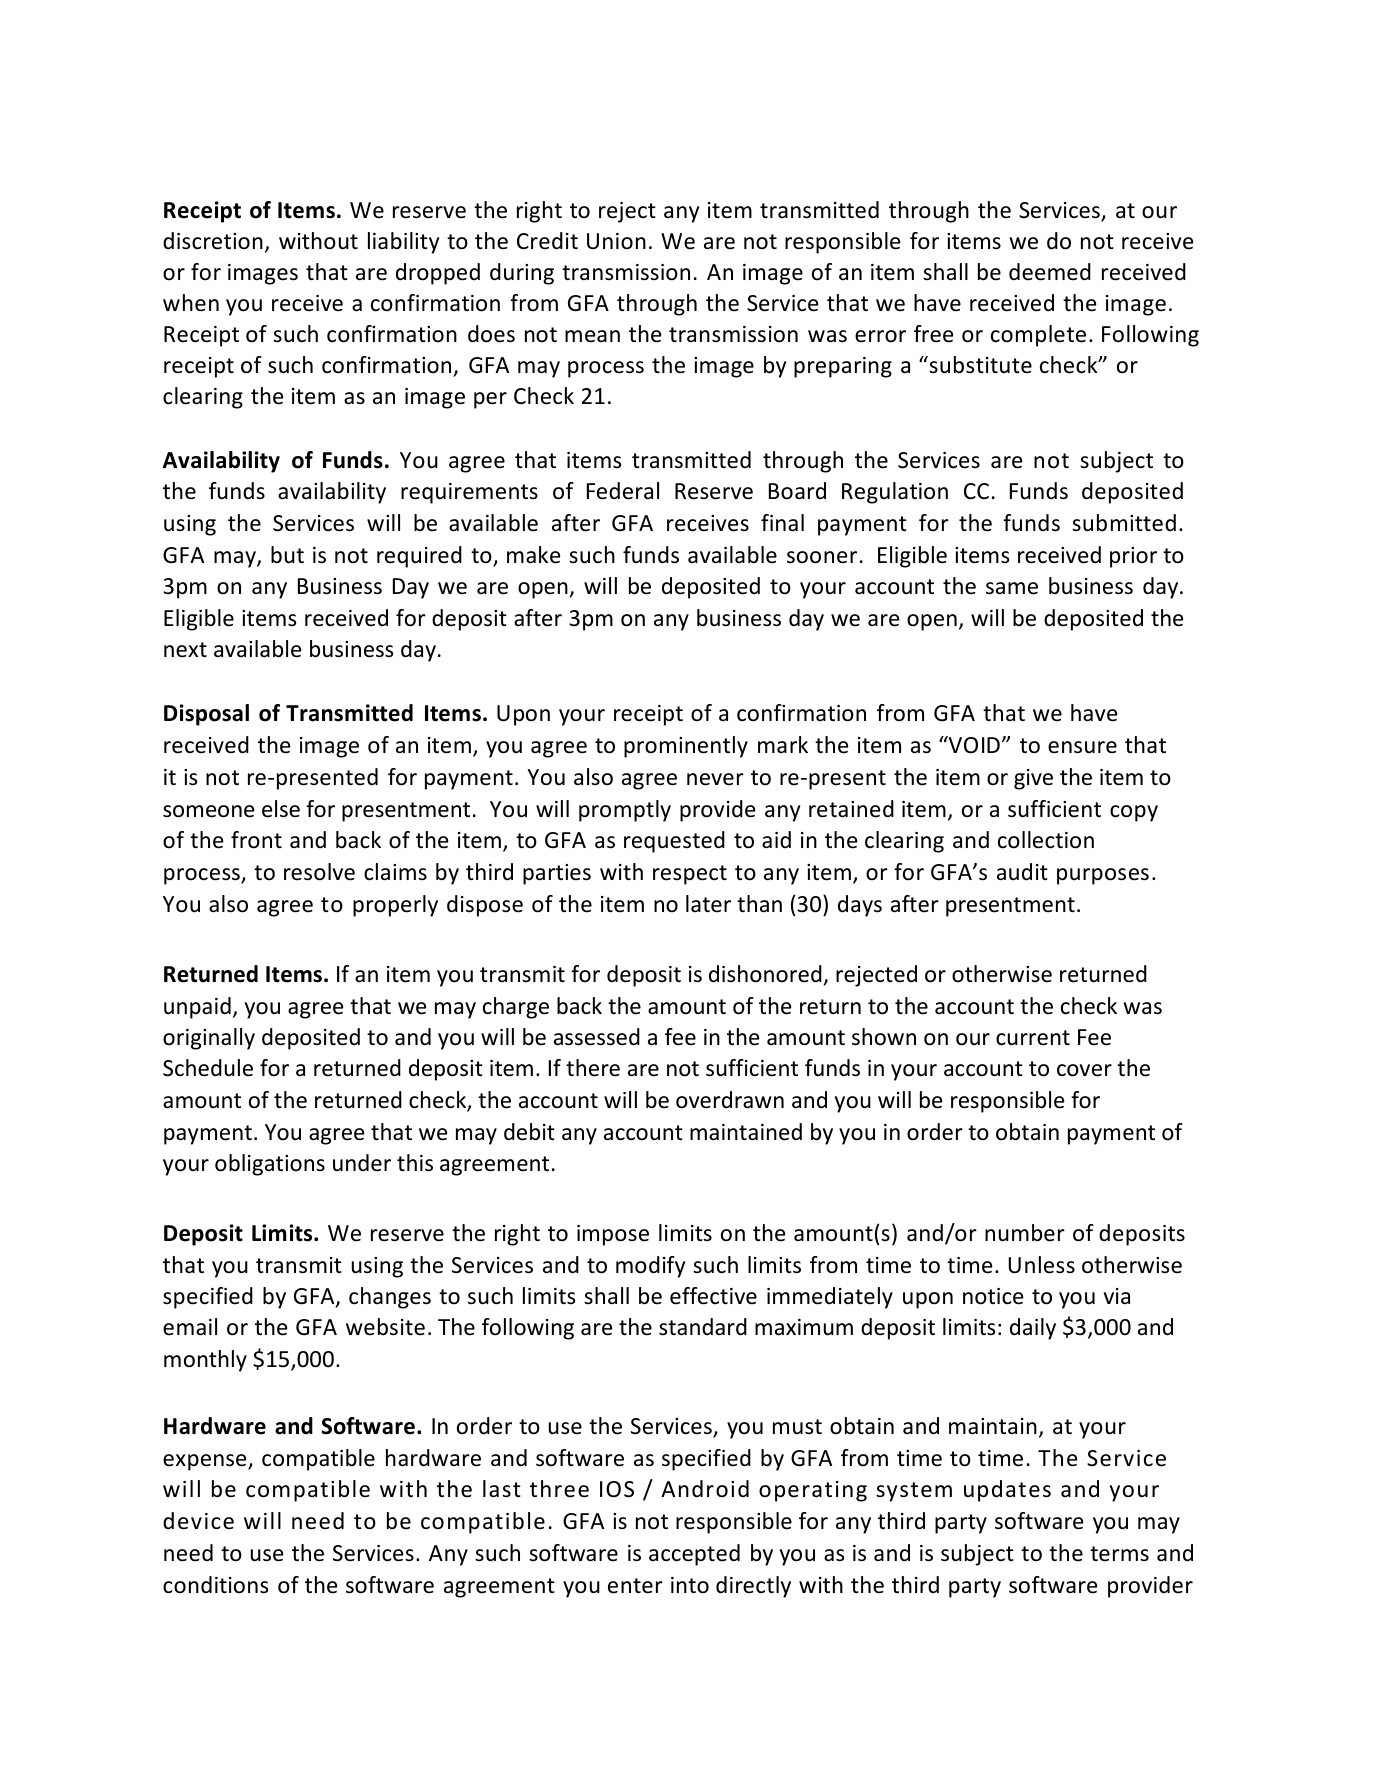 This image has height=1790, width=1383. What do you see at coordinates (1084, 1070) in the image?
I see `cover` at bounding box center [1084, 1070].
